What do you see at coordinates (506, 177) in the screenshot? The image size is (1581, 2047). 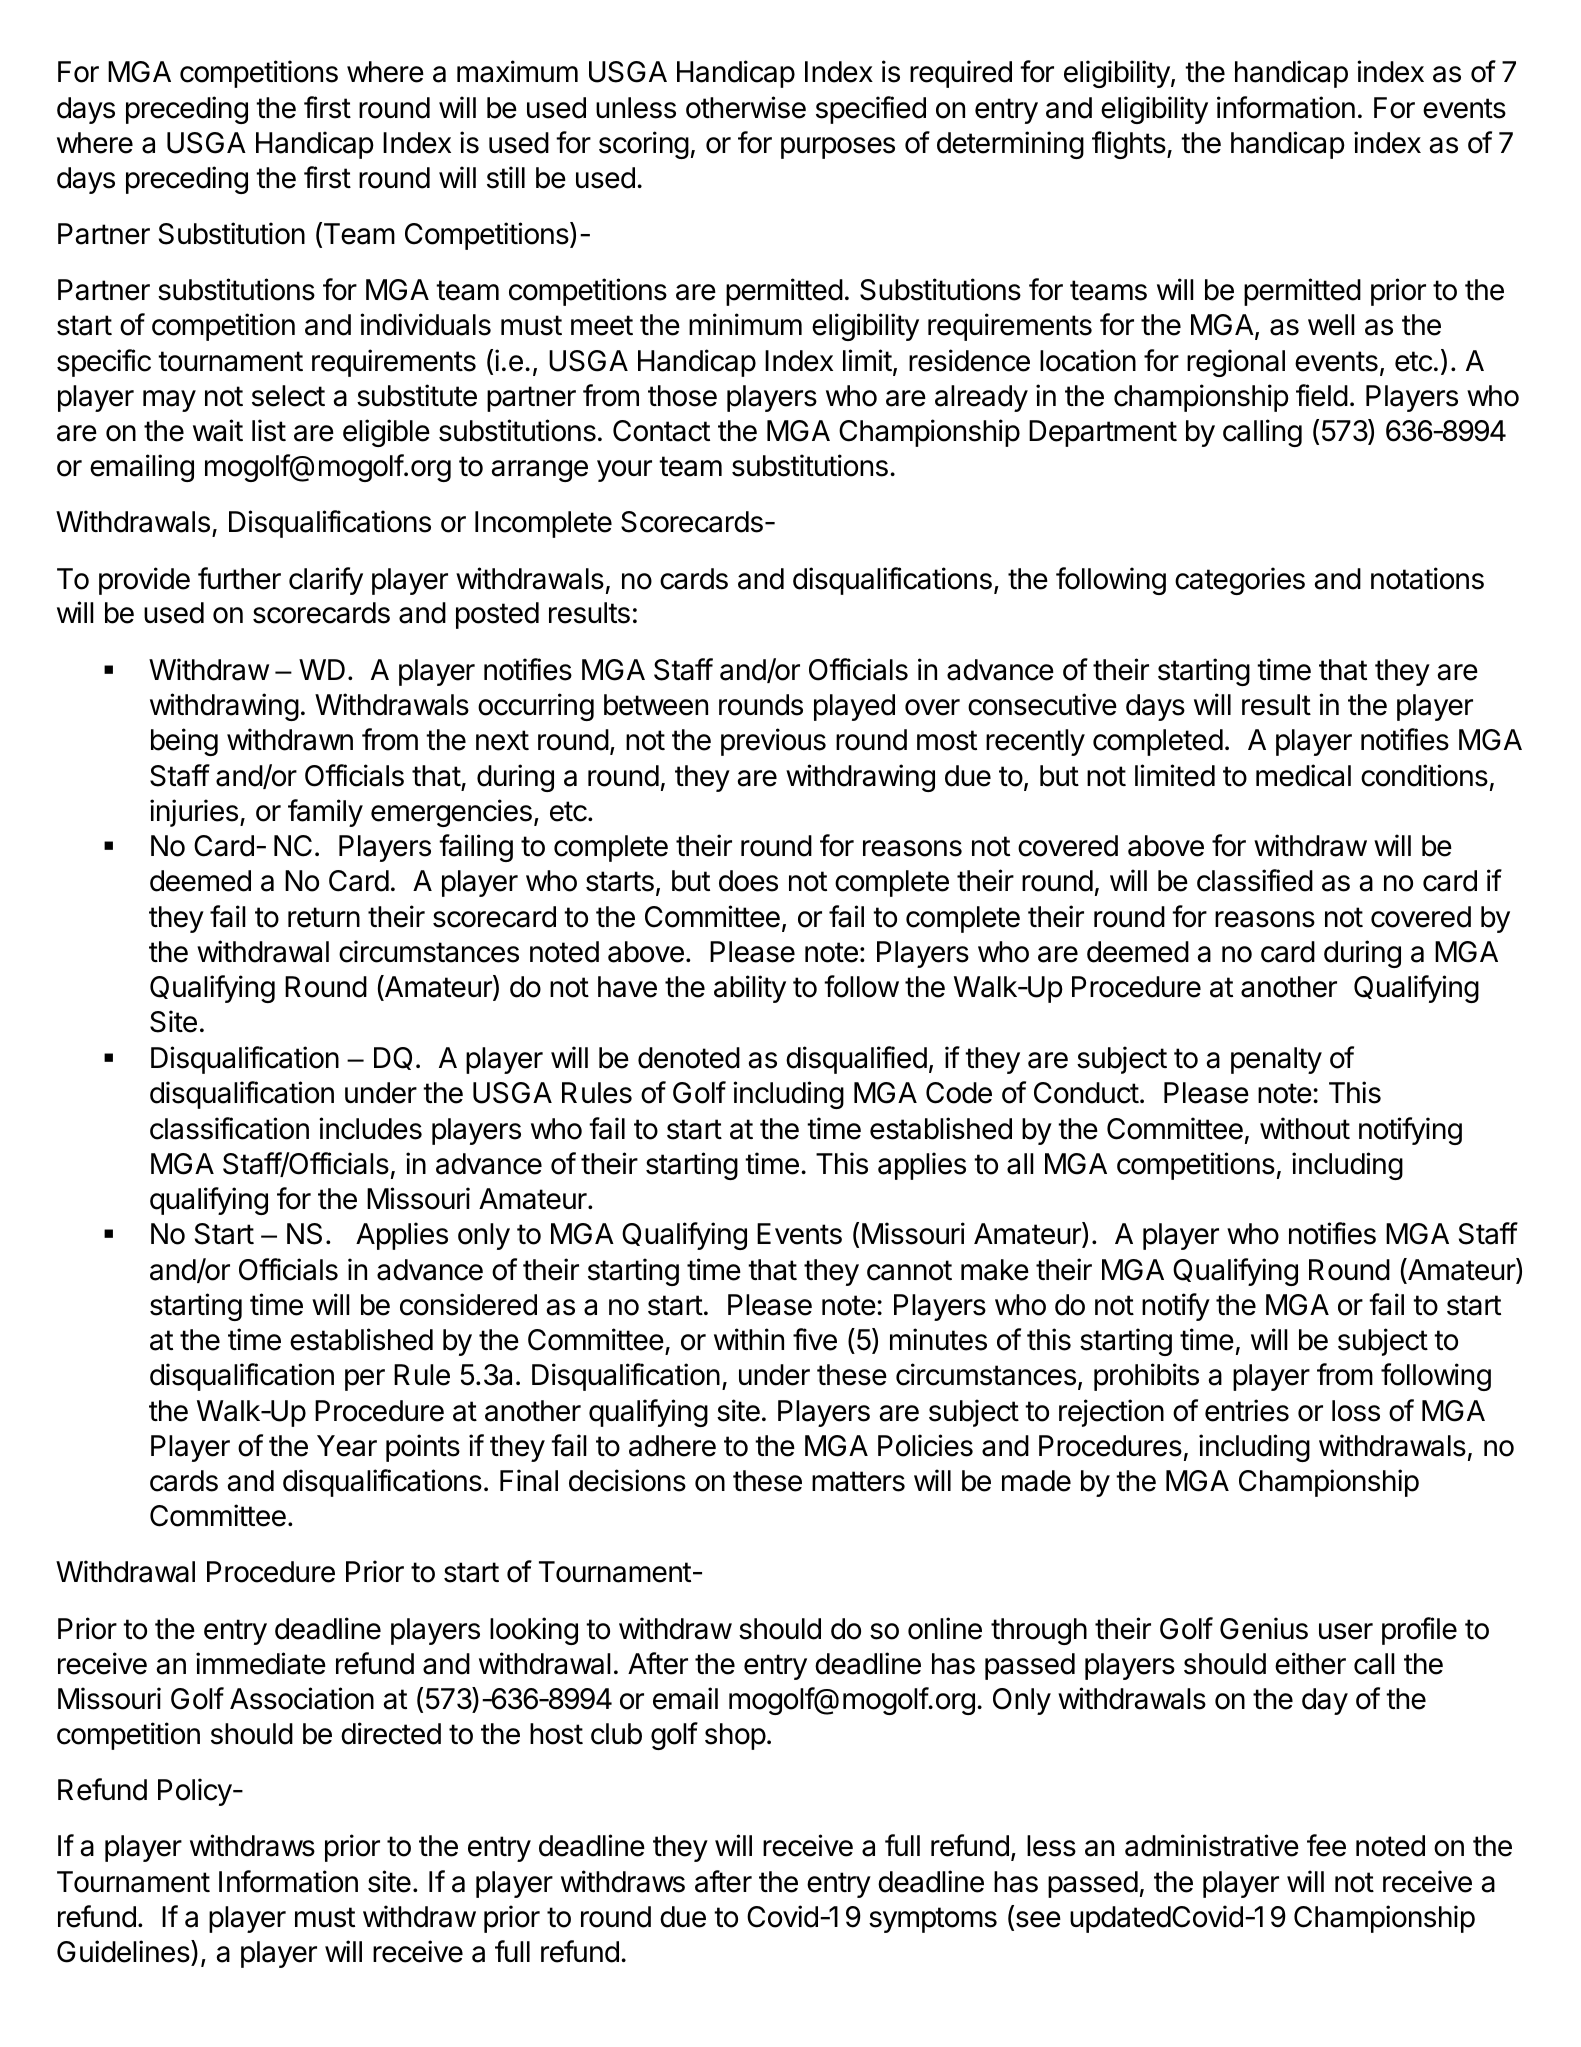 I see `still` at bounding box center [506, 177].
